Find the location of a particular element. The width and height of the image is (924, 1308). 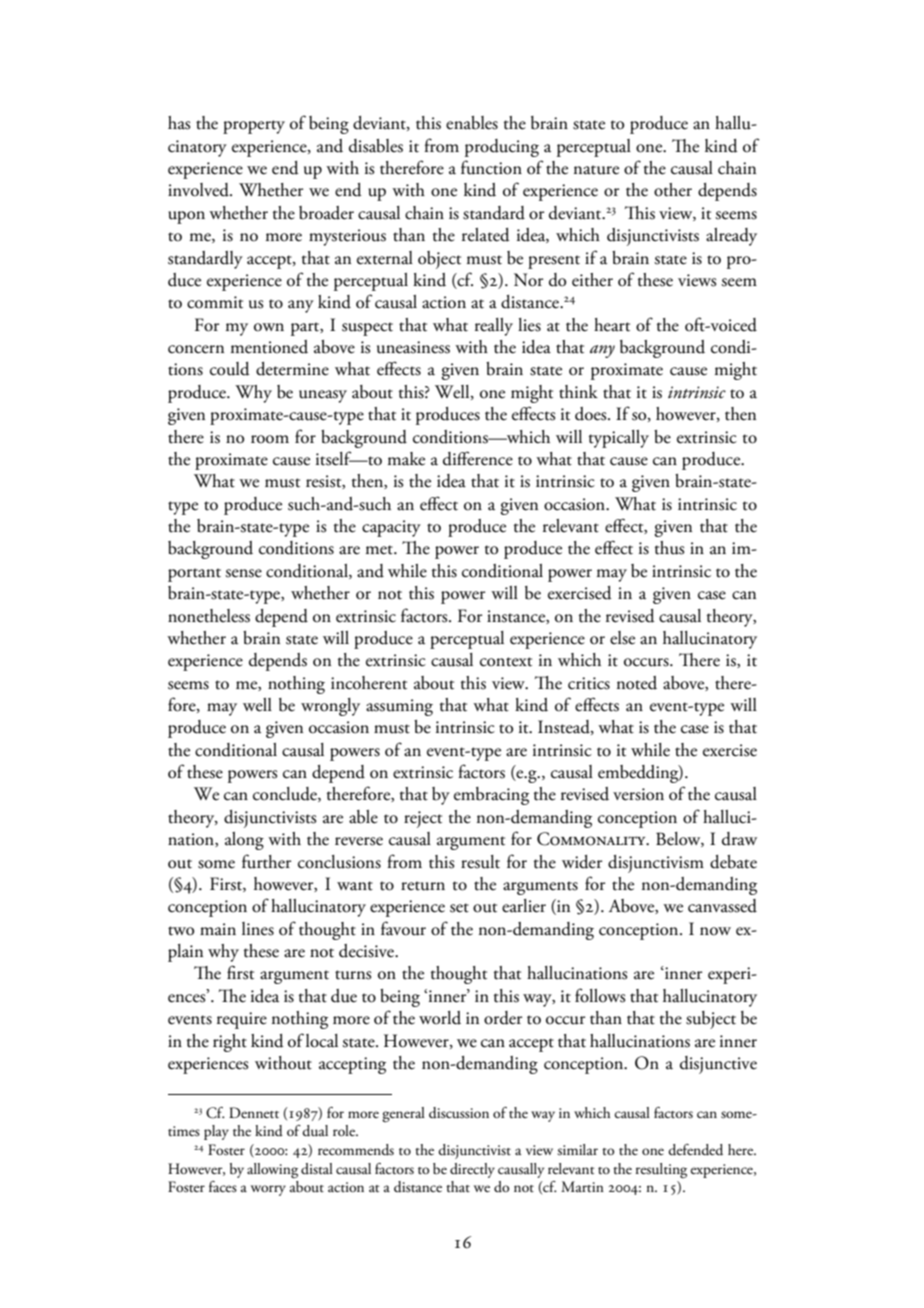

property is located at coordinates (254, 127).
